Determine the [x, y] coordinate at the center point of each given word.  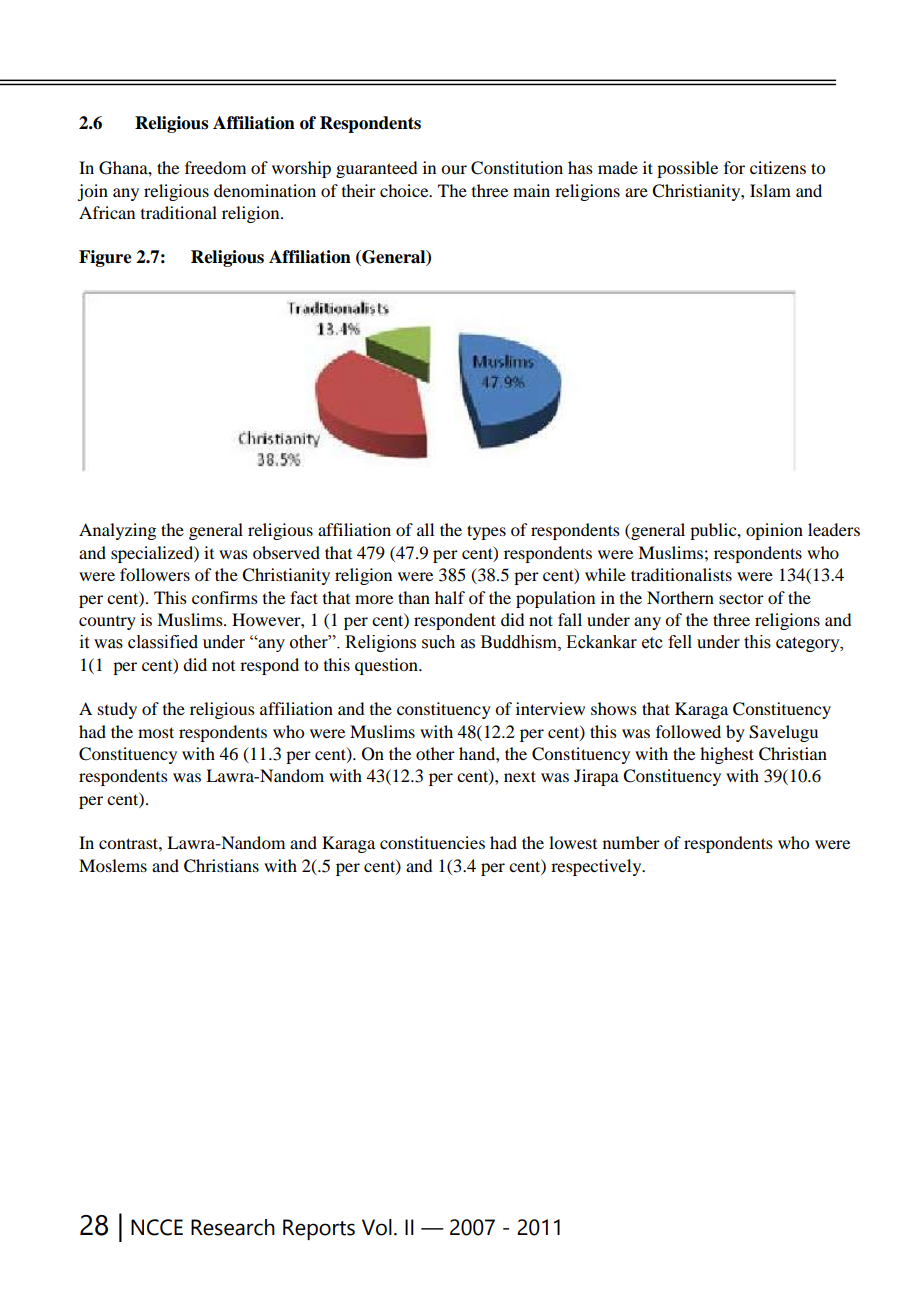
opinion [774, 531]
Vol [377, 1227]
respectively [597, 867]
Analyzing [117, 531]
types [486, 532]
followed [688, 731]
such [438, 642]
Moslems [113, 865]
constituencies [432, 842]
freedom [215, 167]
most [156, 732]
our [454, 169]
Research [233, 1227]
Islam [770, 190]
